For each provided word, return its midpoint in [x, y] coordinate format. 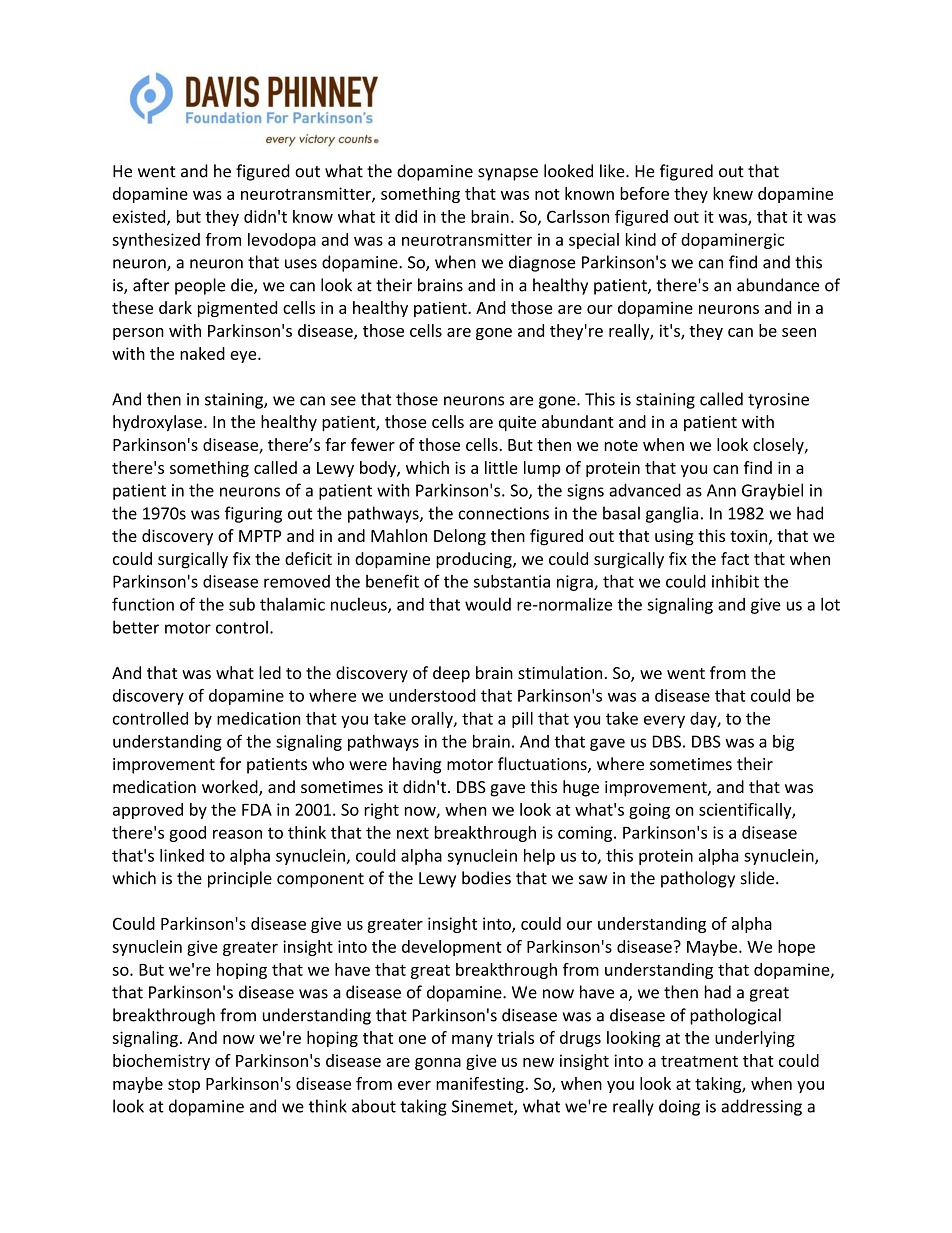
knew [733, 193]
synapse [508, 174]
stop [184, 1086]
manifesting [481, 1085]
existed [140, 217]
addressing [762, 1107]
